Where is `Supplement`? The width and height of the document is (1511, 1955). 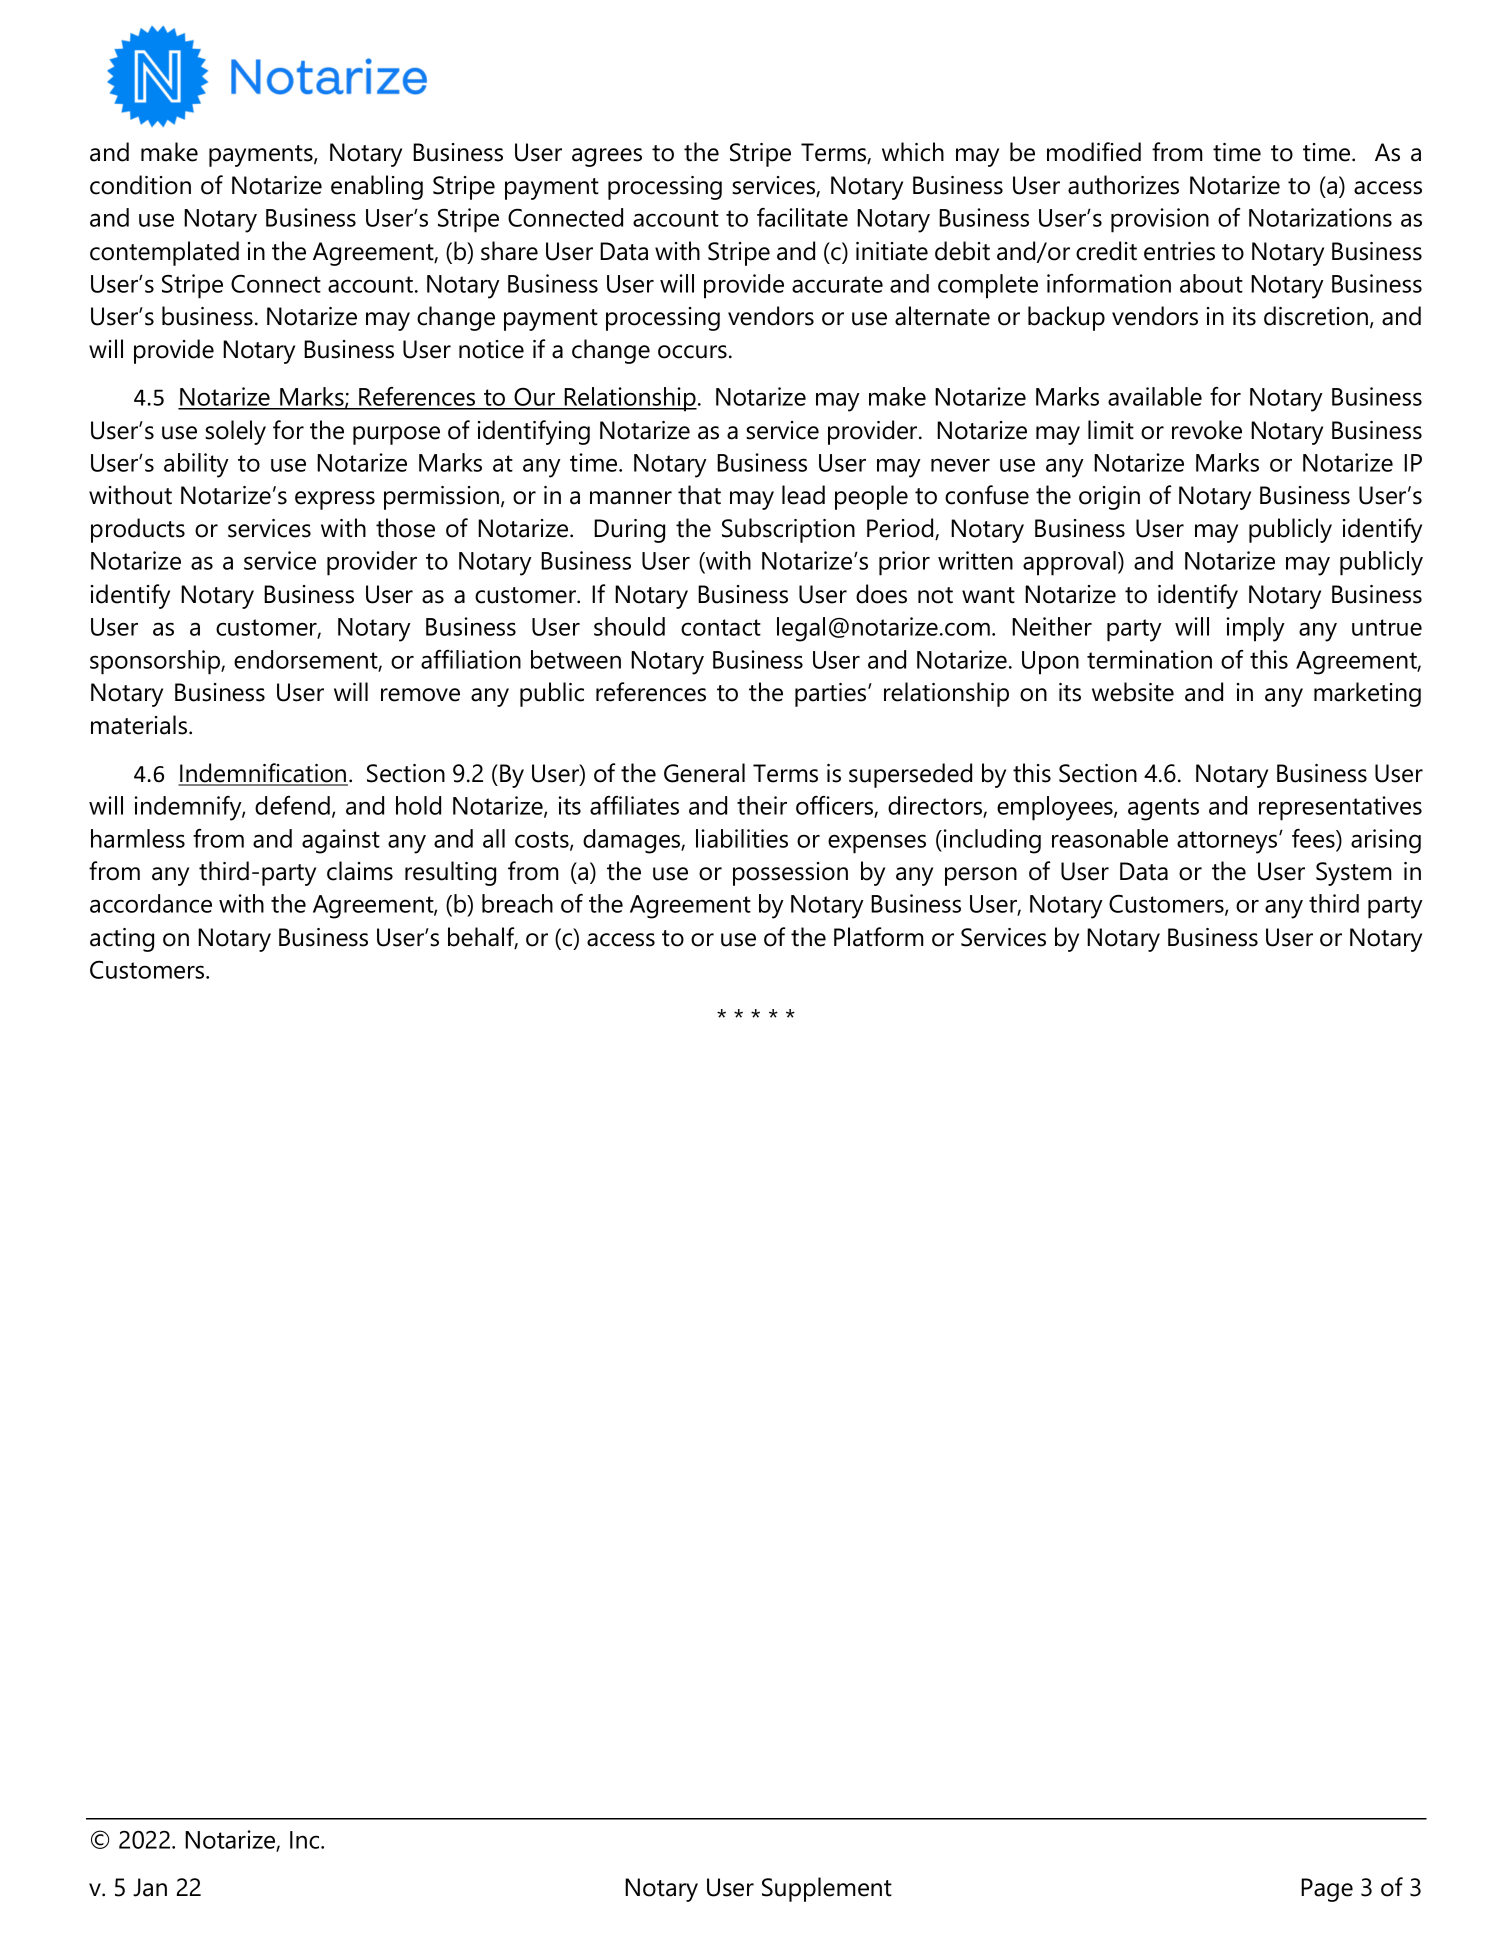
Supplement is located at coordinates (827, 1889).
